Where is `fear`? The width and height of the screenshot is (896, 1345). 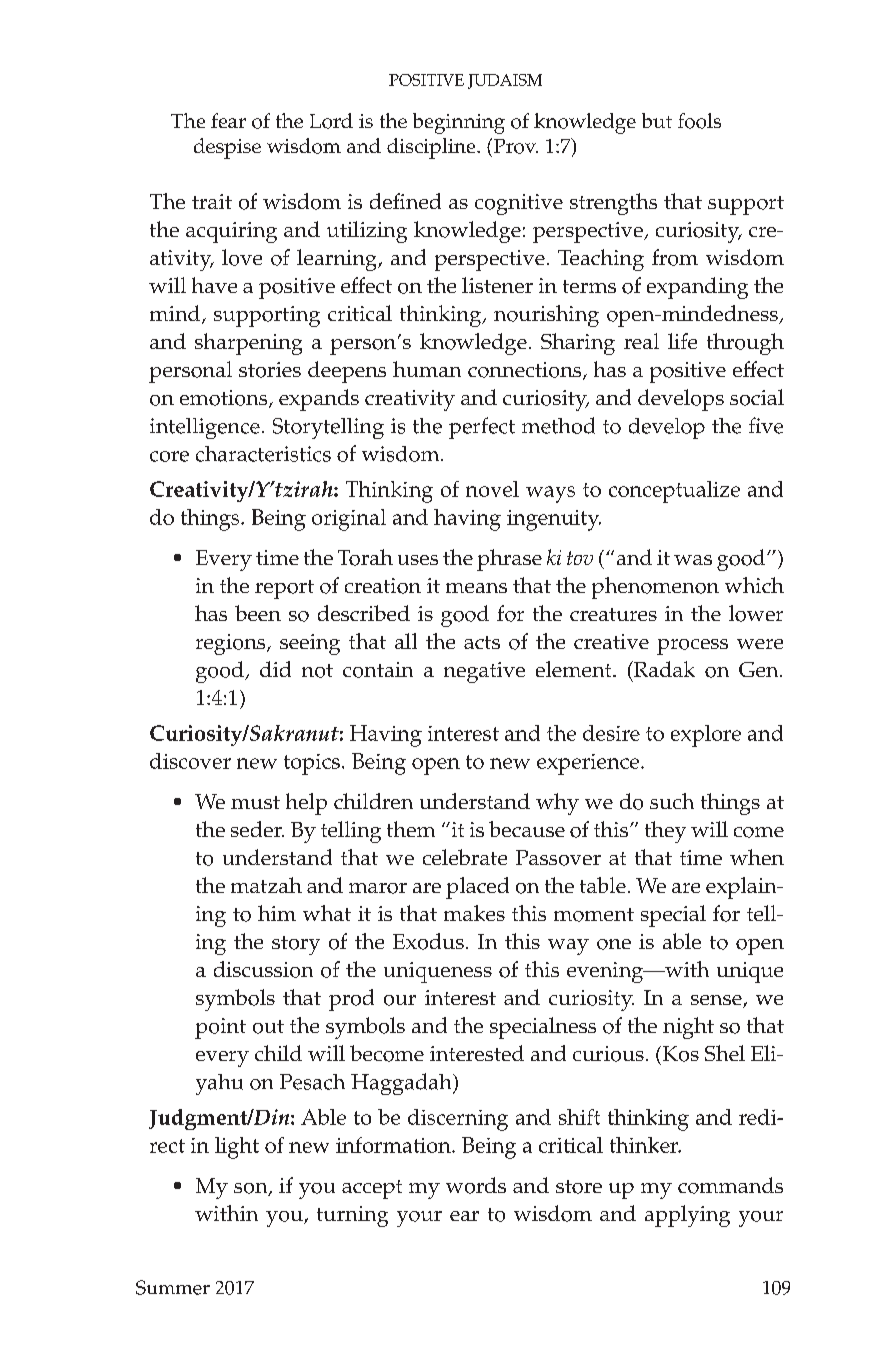
fear is located at coordinates (228, 120).
